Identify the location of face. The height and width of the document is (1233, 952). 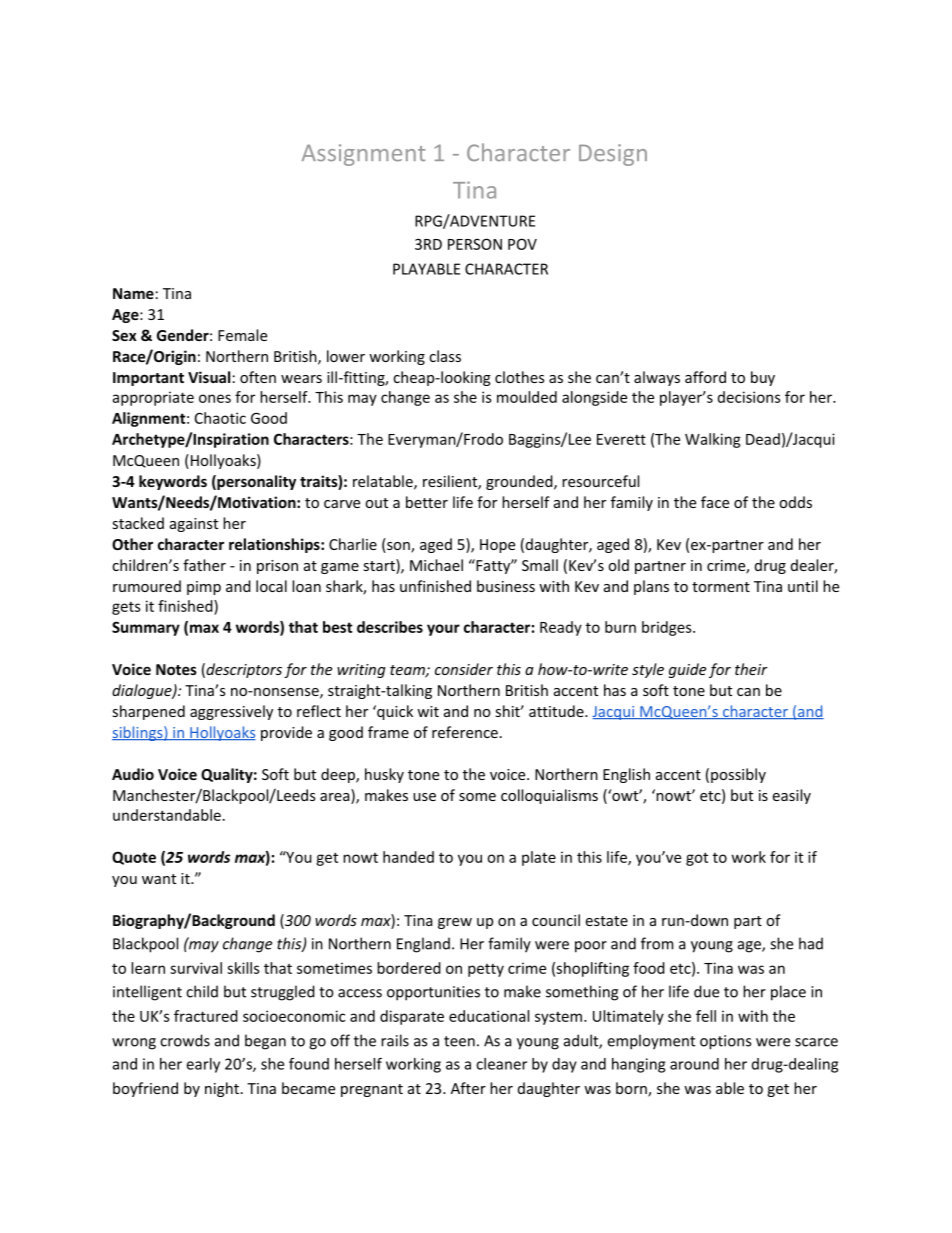
(715, 502).
